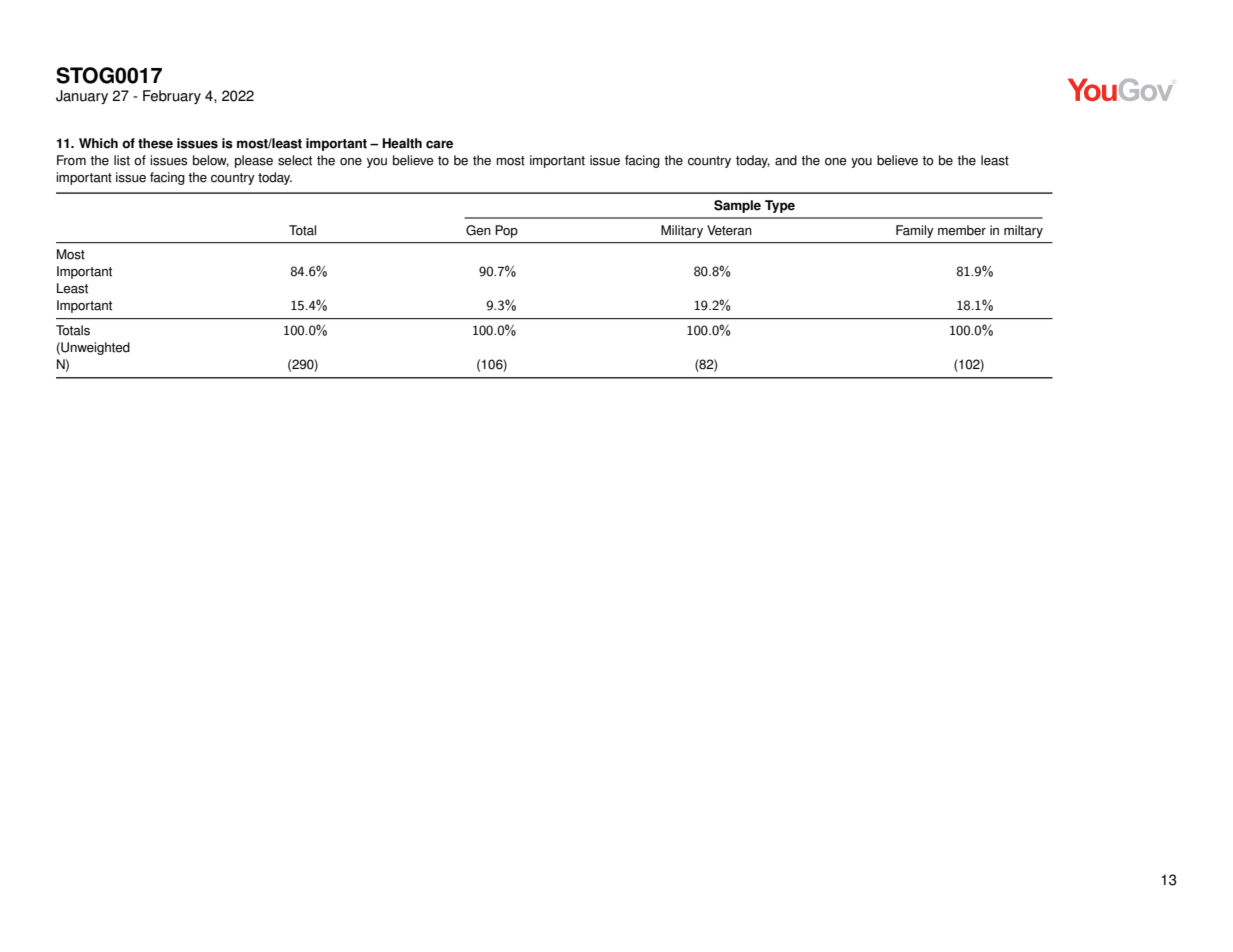  Describe the element at coordinates (786, 160) in the screenshot. I see `and` at that location.
